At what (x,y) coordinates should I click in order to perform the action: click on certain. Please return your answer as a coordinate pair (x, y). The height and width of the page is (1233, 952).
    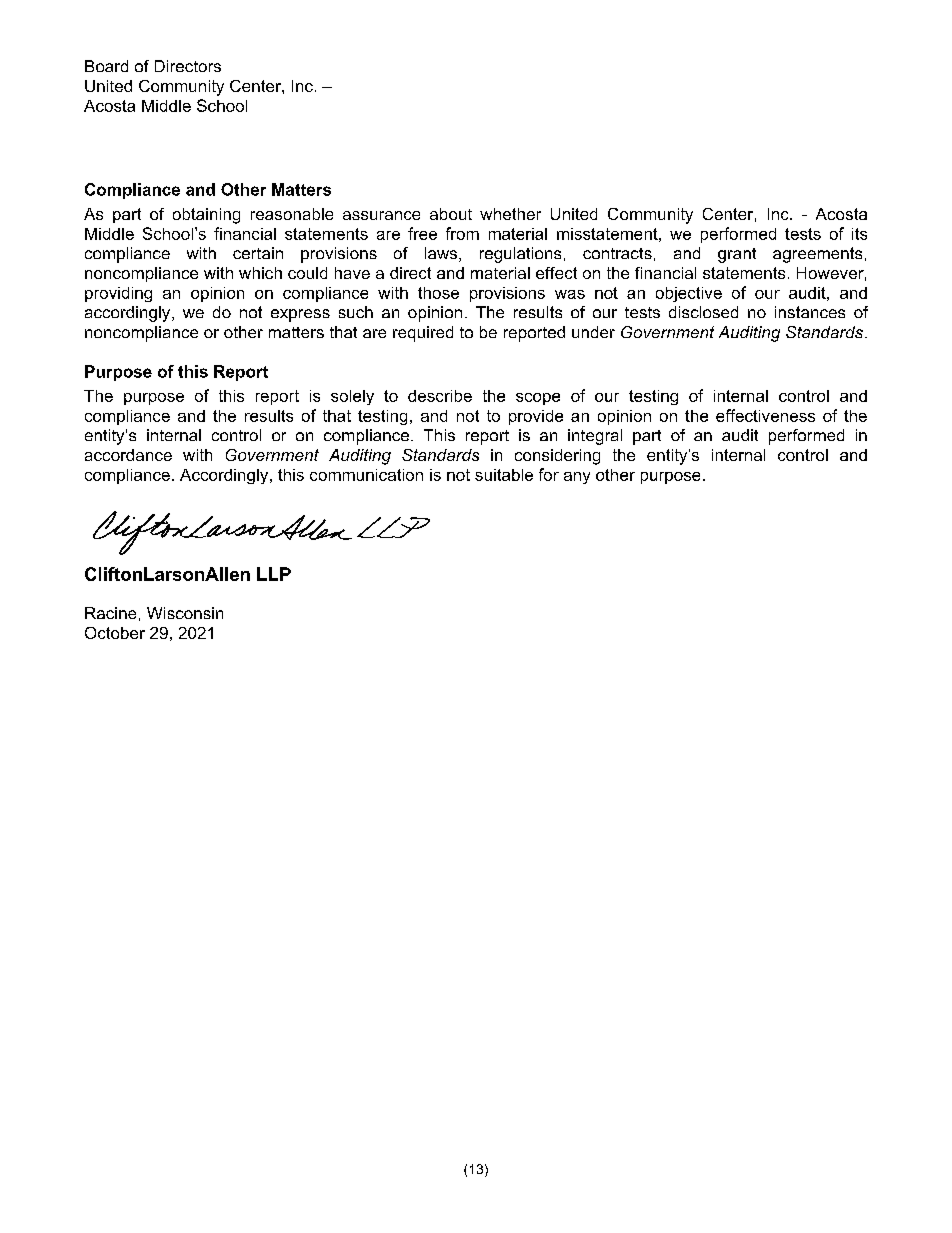
    Looking at the image, I should click on (258, 253).
